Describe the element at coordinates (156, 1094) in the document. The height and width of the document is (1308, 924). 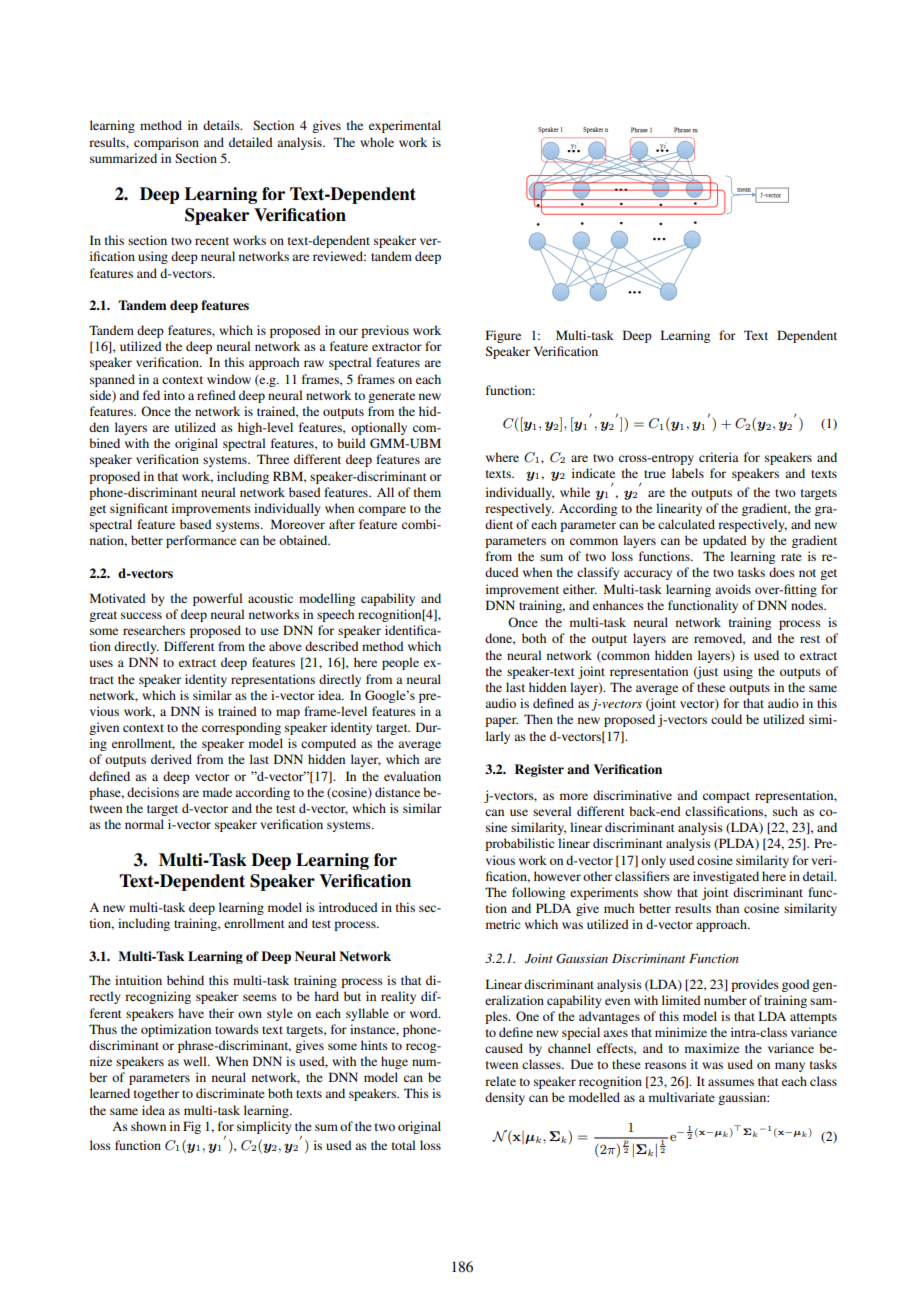
I see `together` at that location.
